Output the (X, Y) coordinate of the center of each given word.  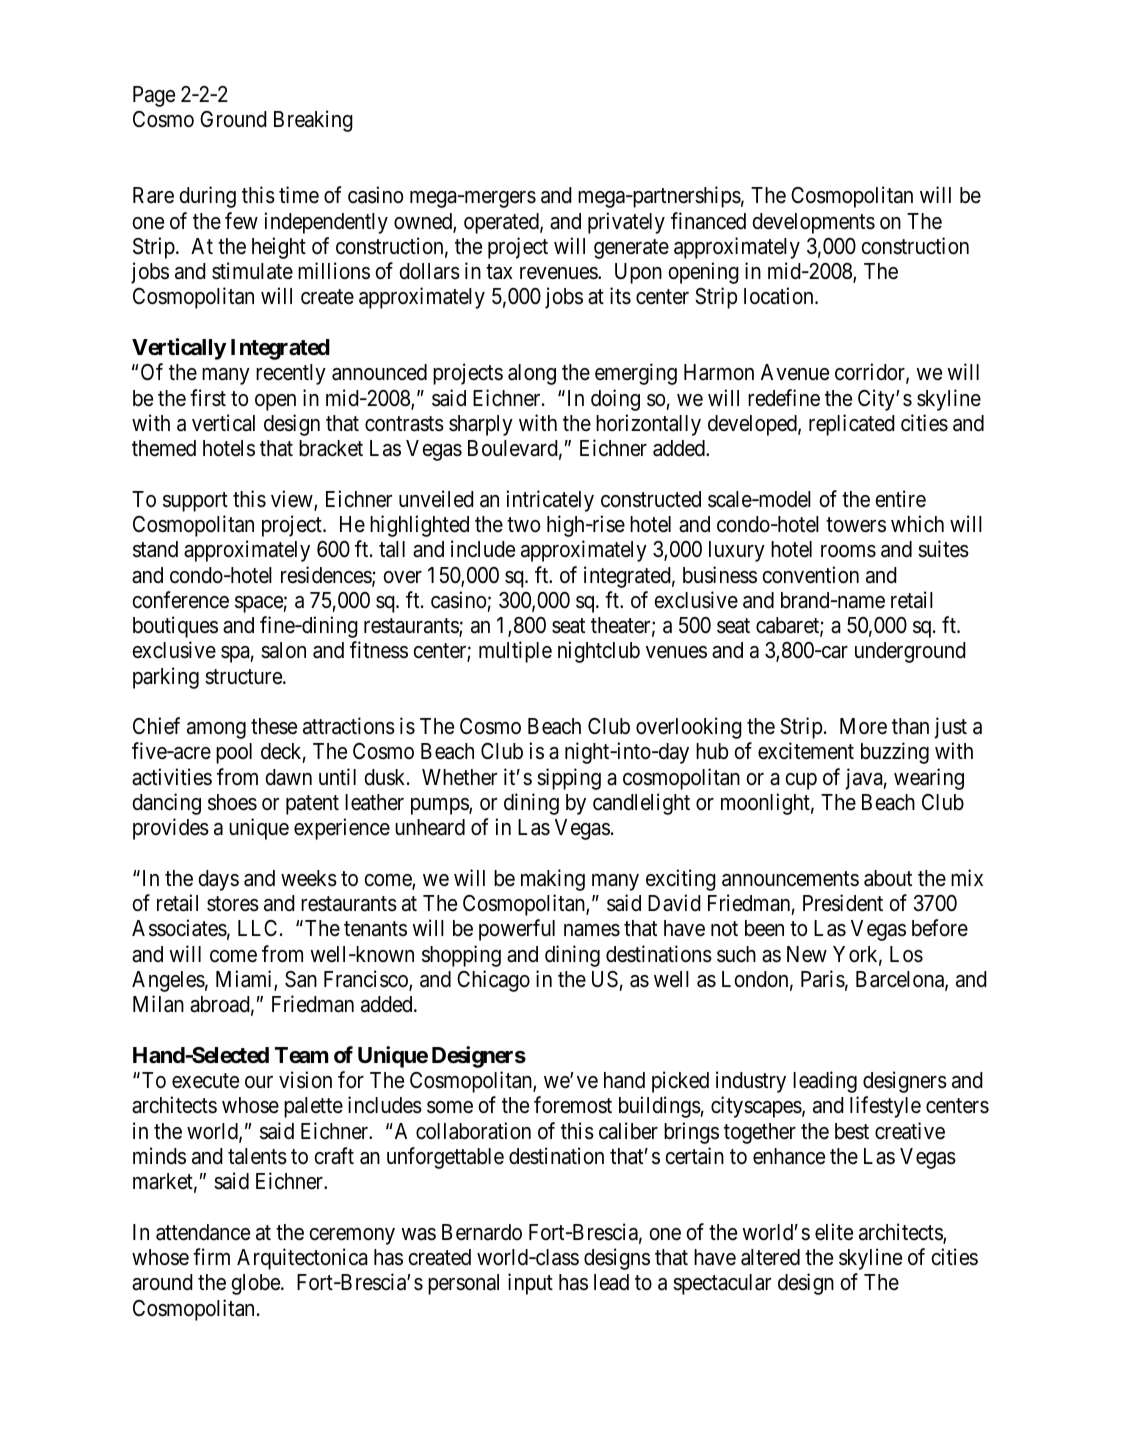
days (219, 880)
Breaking (313, 121)
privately (626, 223)
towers (856, 525)
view (293, 500)
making (553, 880)
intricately (550, 501)
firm (211, 1256)
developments (814, 223)
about (888, 878)
